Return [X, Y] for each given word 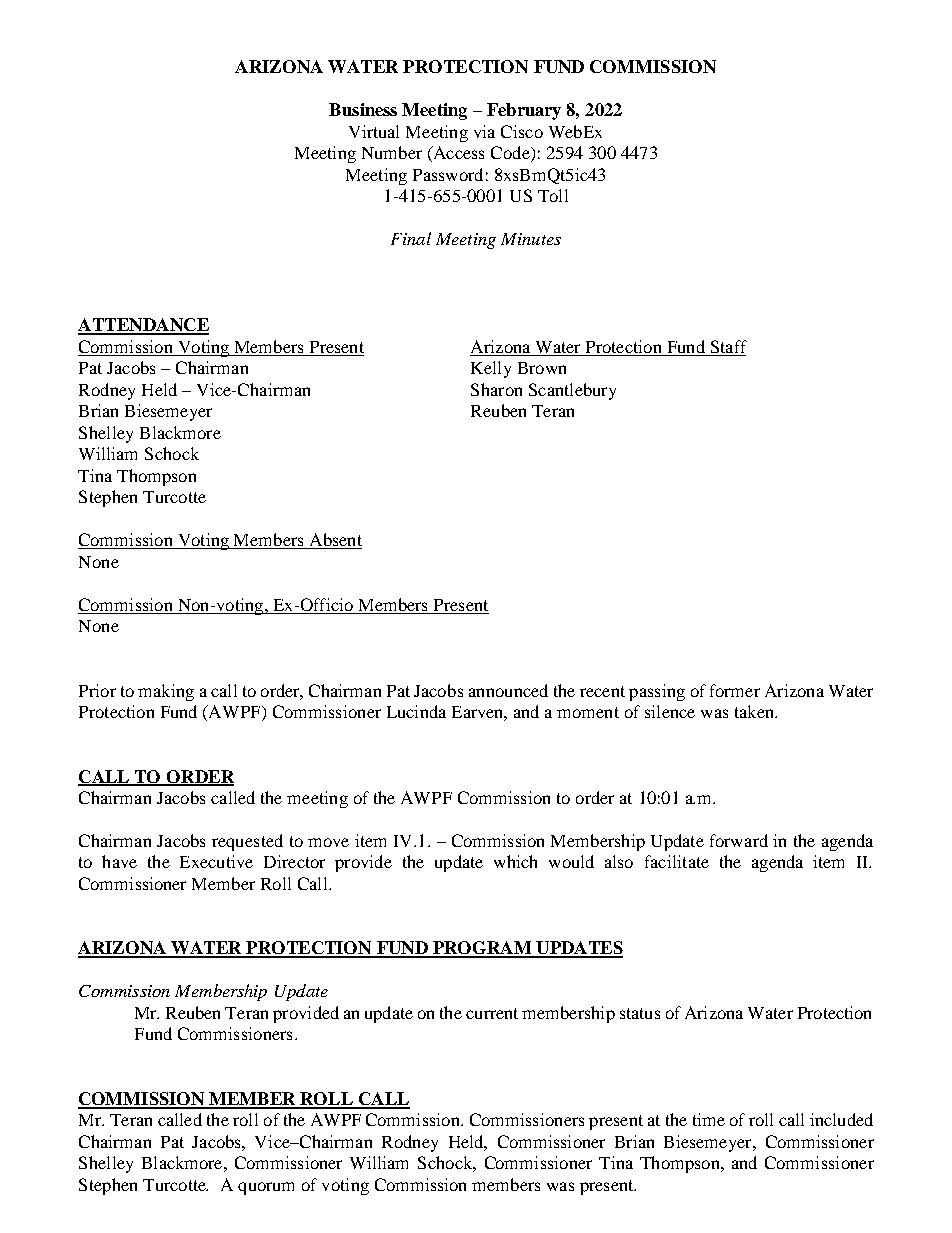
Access [457, 154]
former [735, 690]
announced [508, 690]
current [492, 1013]
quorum [266, 1188]
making [166, 692]
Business [363, 109]
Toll [553, 195]
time [709, 1119]
